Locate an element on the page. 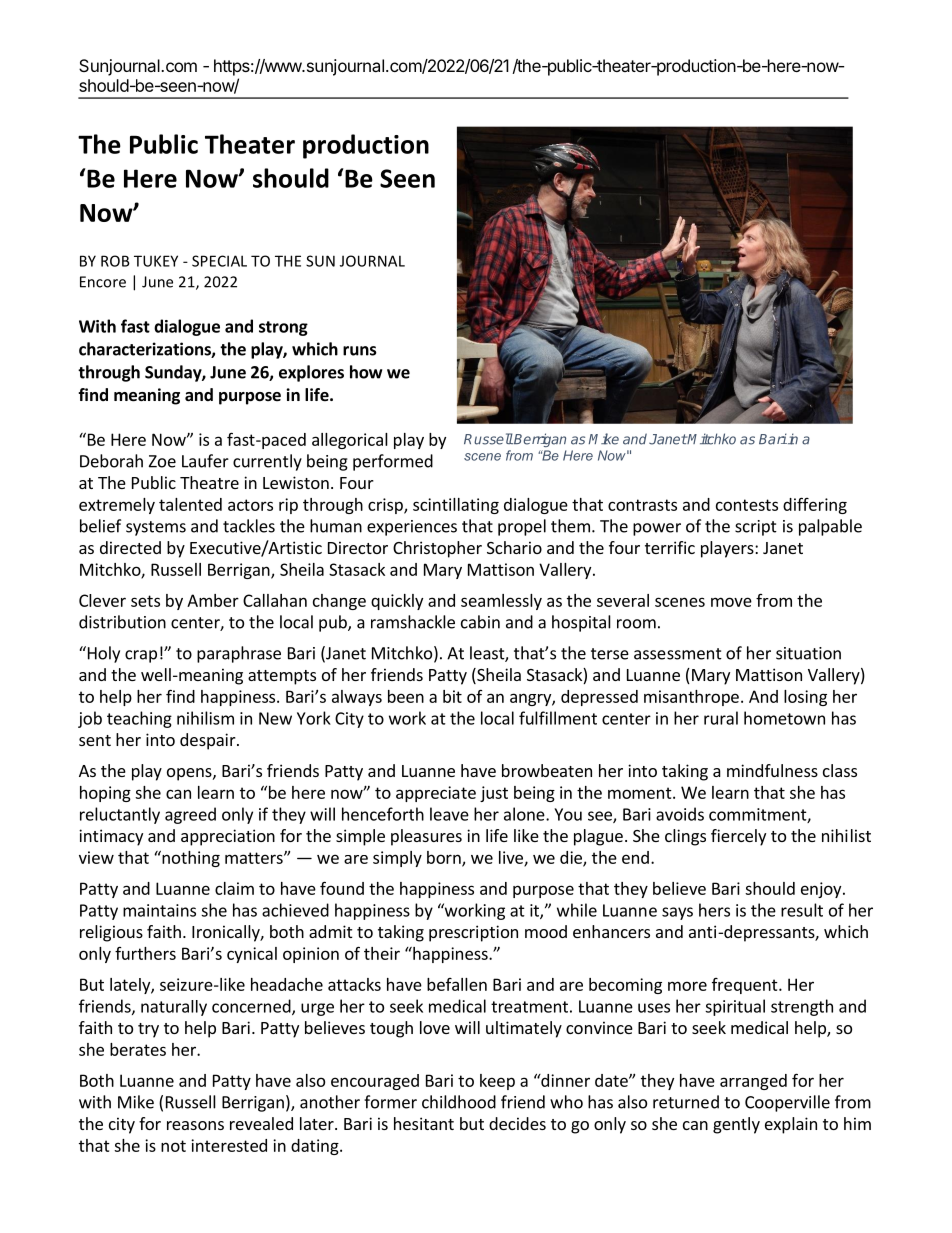 The width and height of the page is (952, 1233). SPECIAL is located at coordinates (219, 261).
